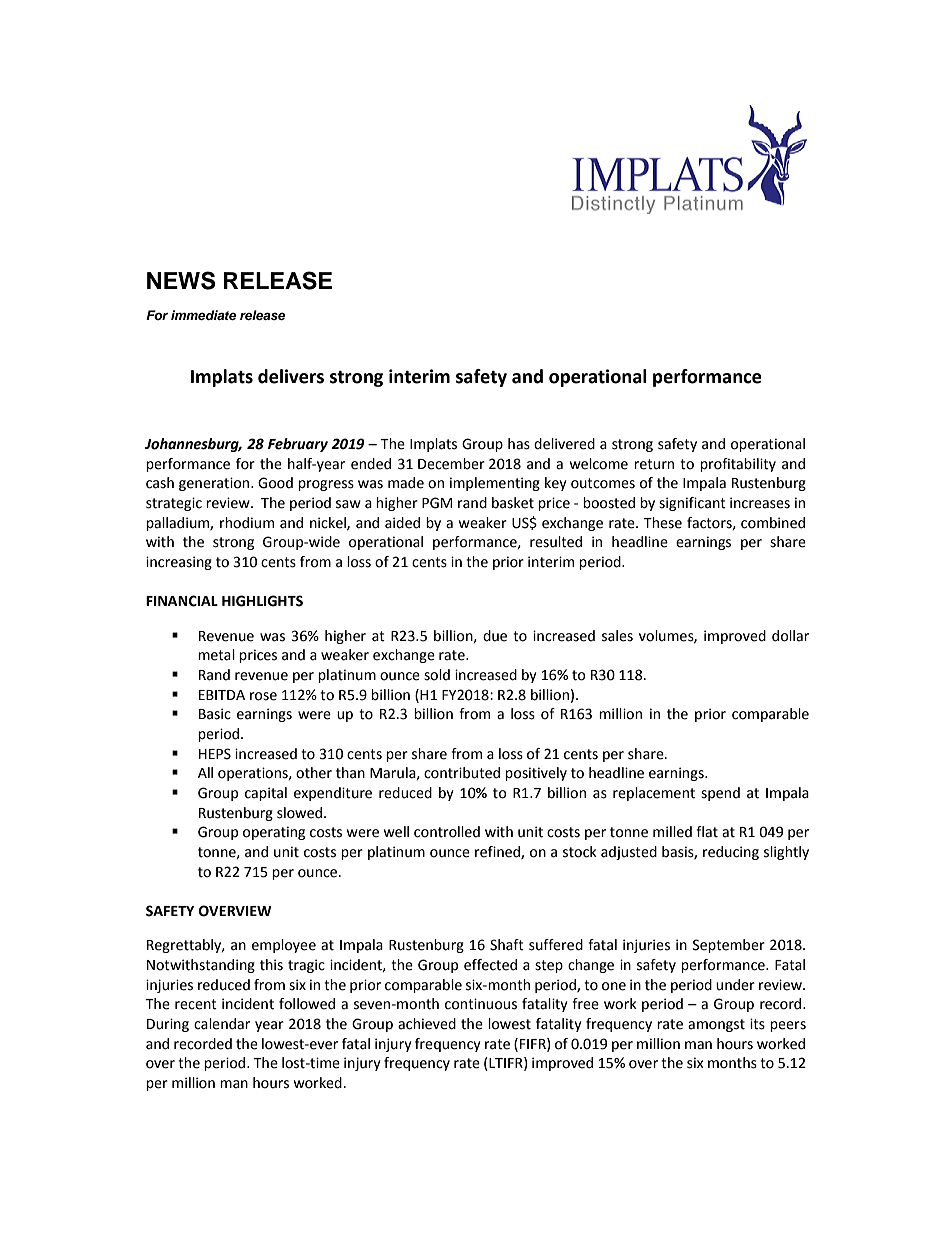 The height and width of the screenshot is (1233, 952). I want to click on immediate, so click(204, 315).
